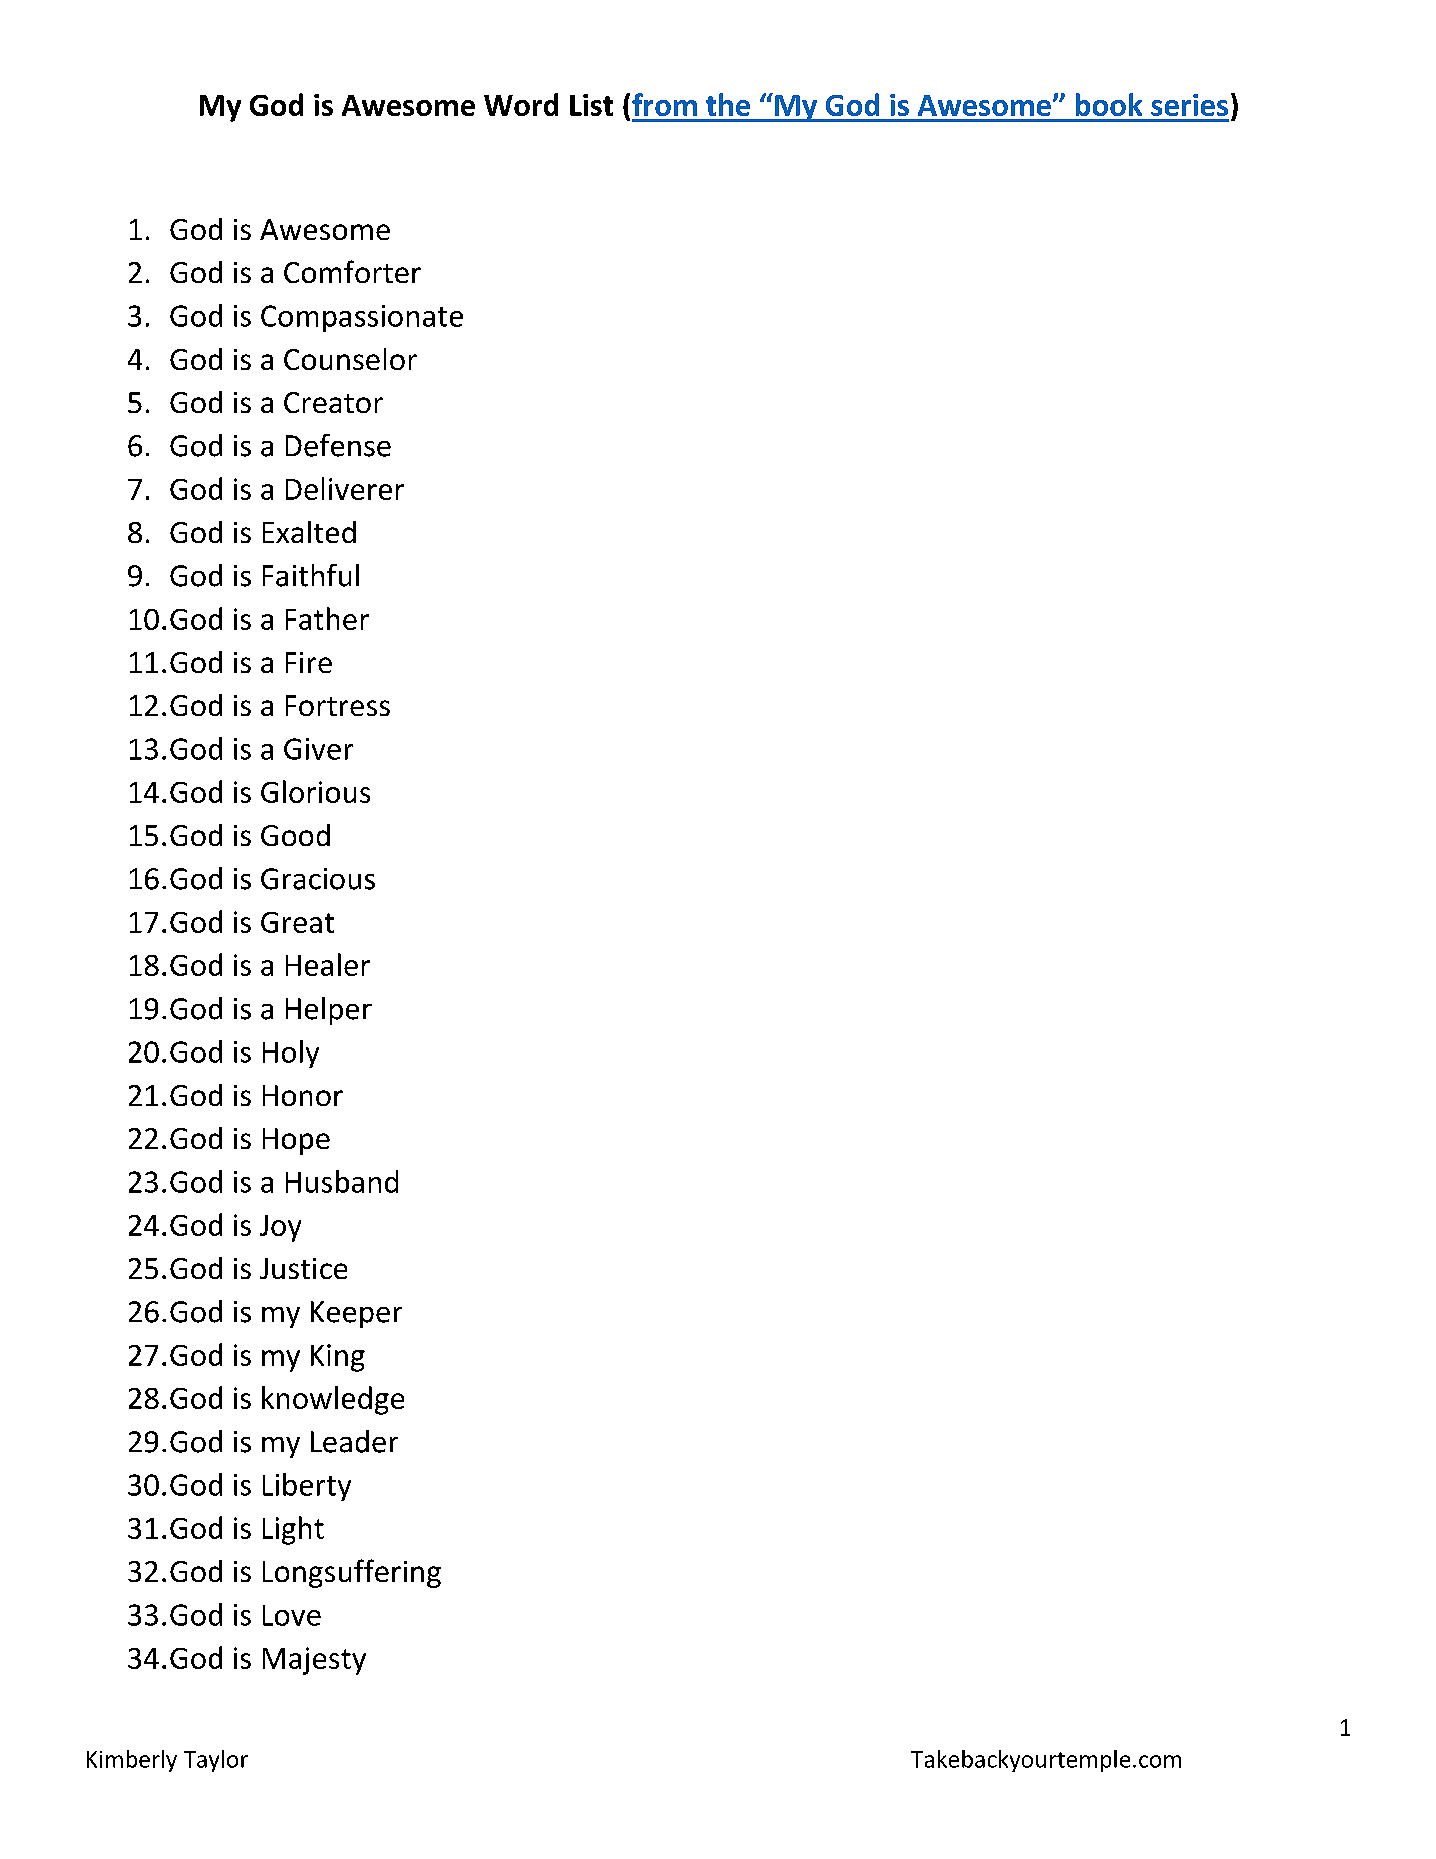  What do you see at coordinates (362, 318) in the page?
I see `Compassionate` at bounding box center [362, 318].
